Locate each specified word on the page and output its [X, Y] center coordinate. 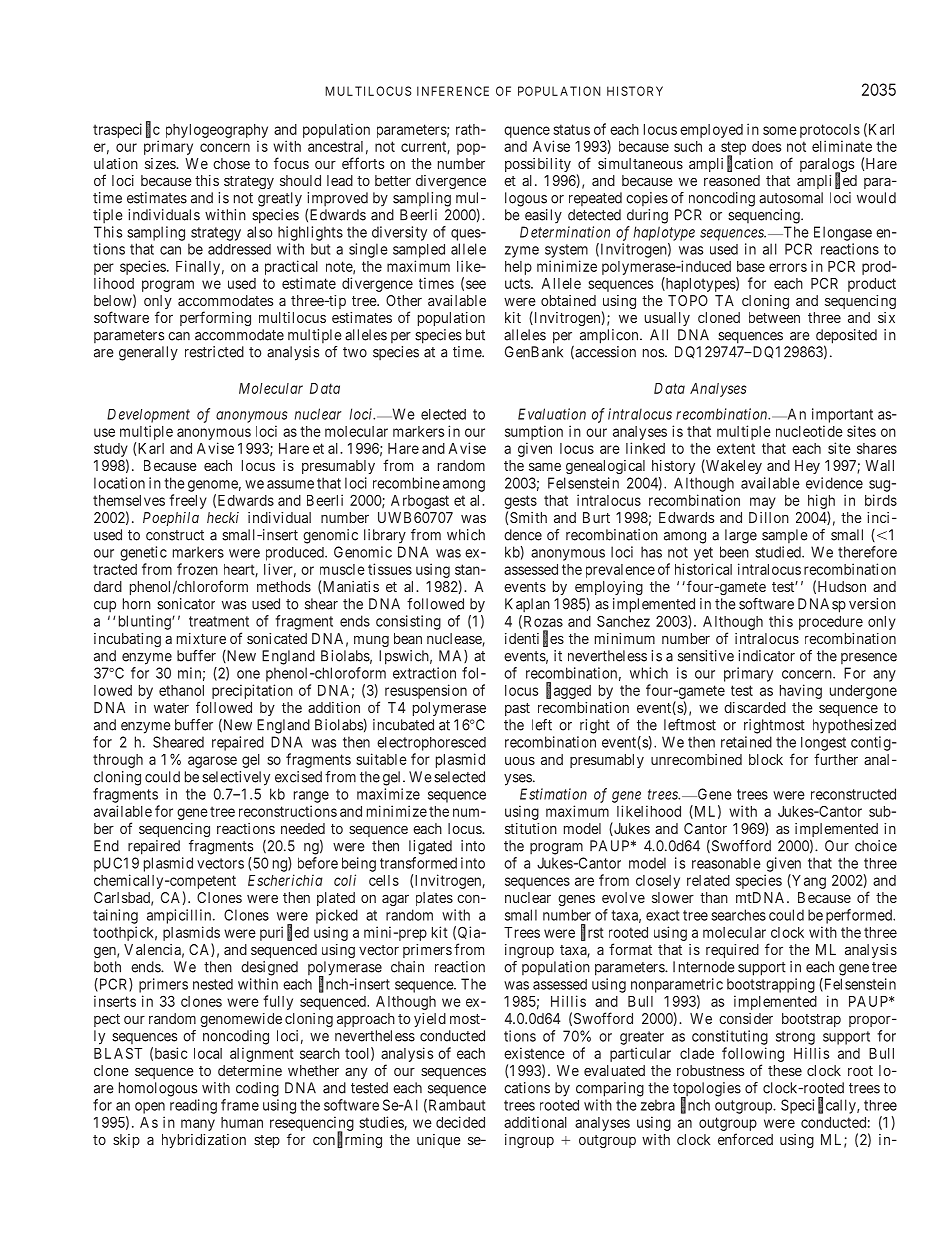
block [766, 759]
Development [148, 416]
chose [231, 163]
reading [193, 1106]
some [780, 130]
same [545, 466]
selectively [236, 778]
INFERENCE [453, 91]
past [517, 709]
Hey [807, 467]
